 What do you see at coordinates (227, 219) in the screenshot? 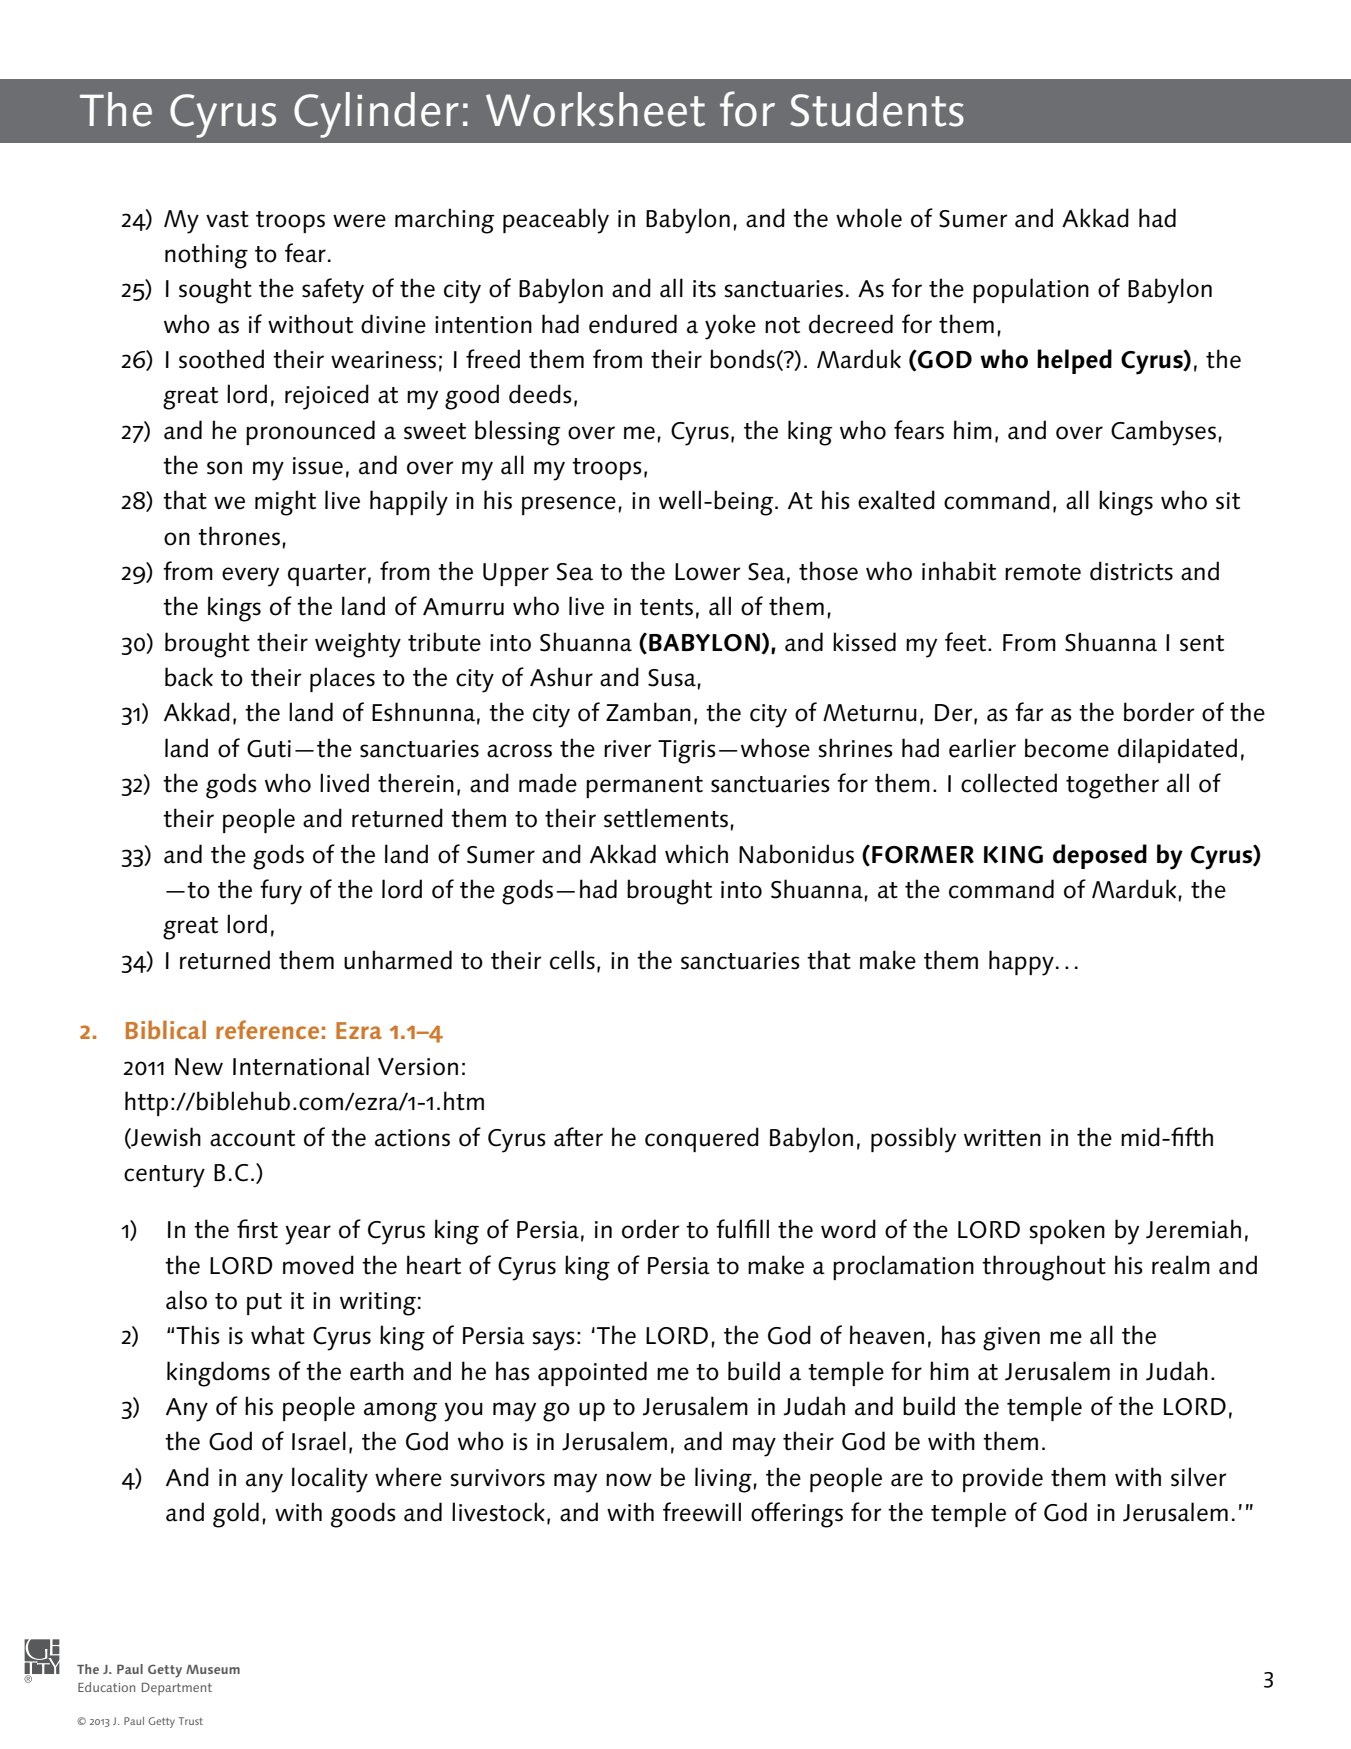
I see `vast` at bounding box center [227, 219].
